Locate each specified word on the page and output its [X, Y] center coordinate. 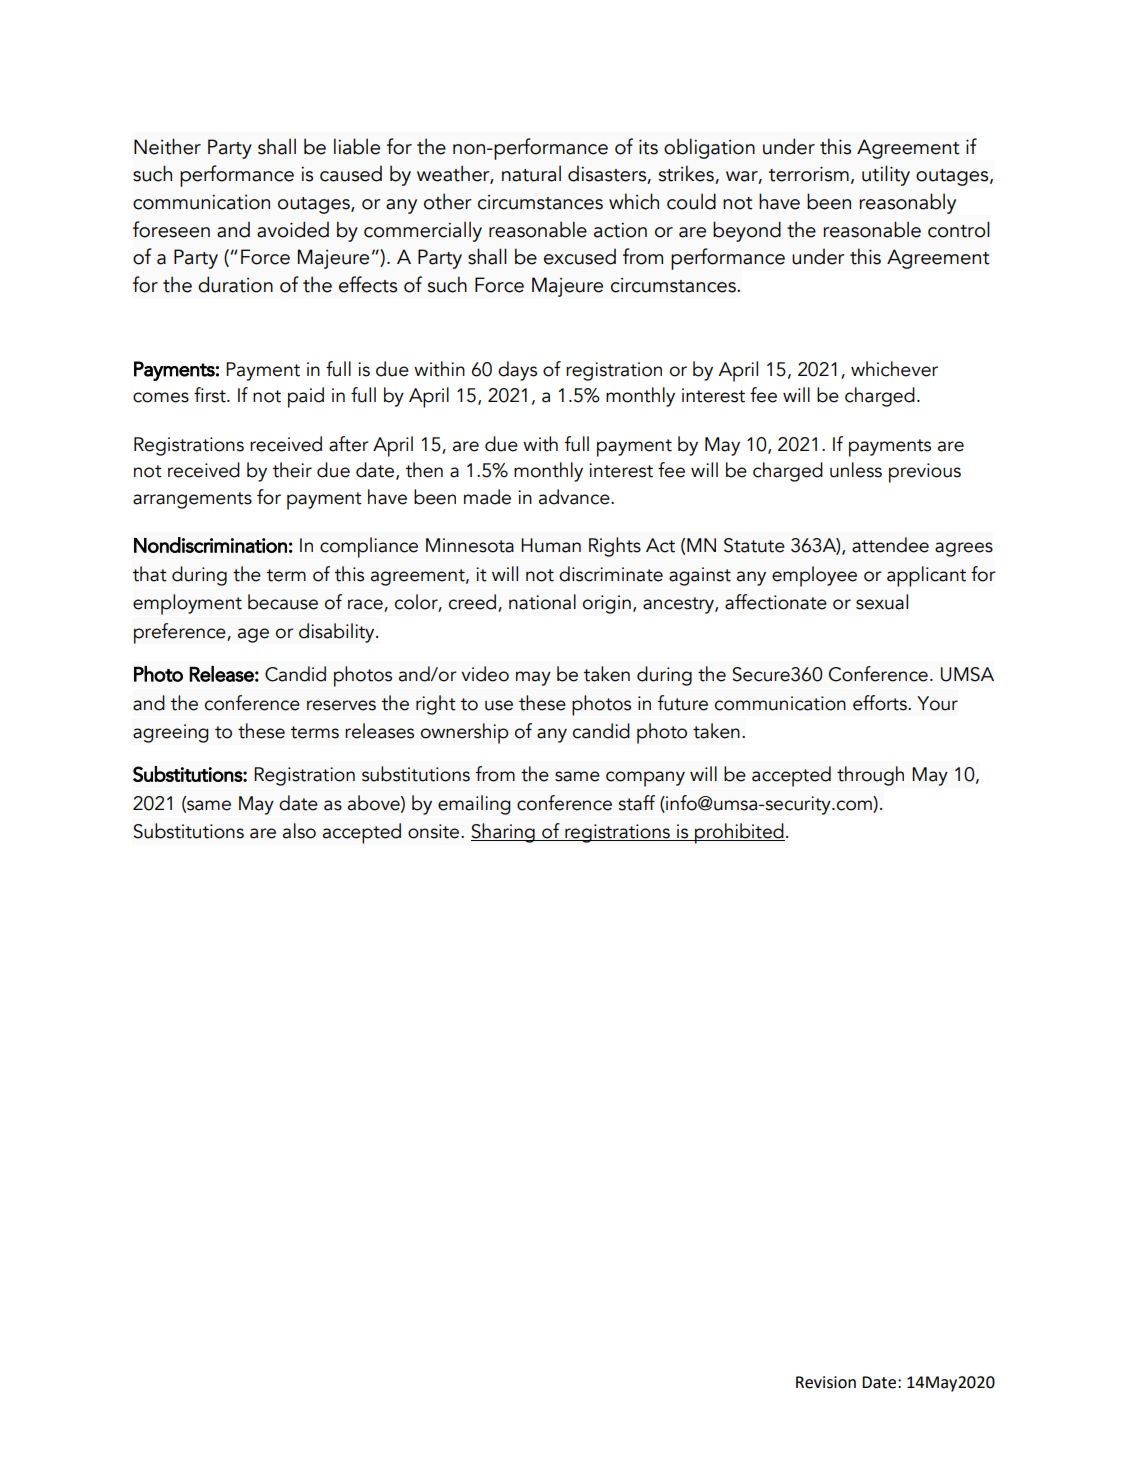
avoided [293, 229]
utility [886, 175]
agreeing [171, 733]
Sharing [504, 833]
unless [856, 470]
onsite [435, 831]
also [299, 831]
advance [575, 497]
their [292, 470]
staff [637, 803]
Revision [826, 1382]
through [870, 776]
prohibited [739, 833]
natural [531, 173]
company [645, 779]
